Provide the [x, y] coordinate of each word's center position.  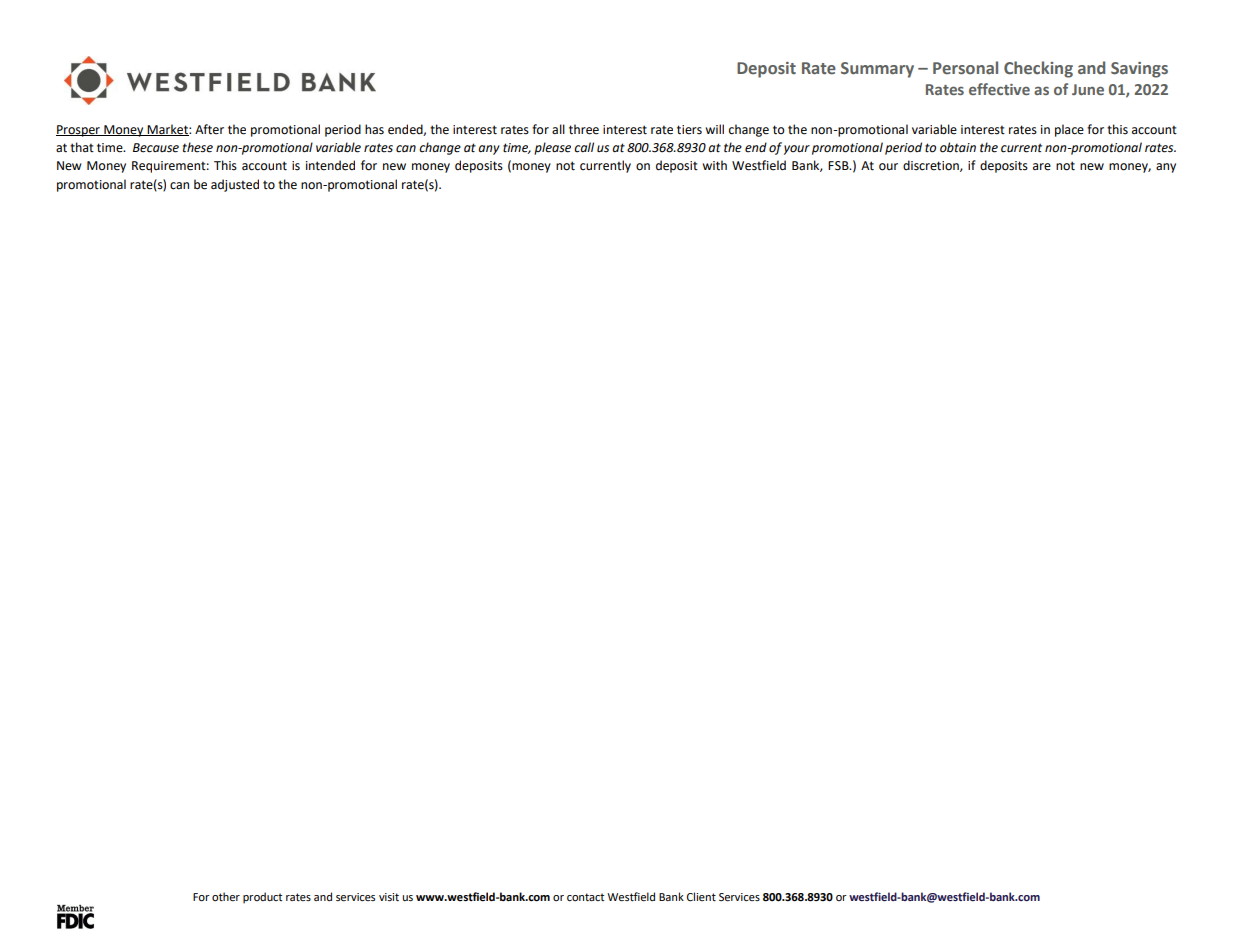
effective [999, 89]
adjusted [235, 185]
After [209, 129]
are [1042, 167]
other [226, 897]
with [714, 165]
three [584, 129]
